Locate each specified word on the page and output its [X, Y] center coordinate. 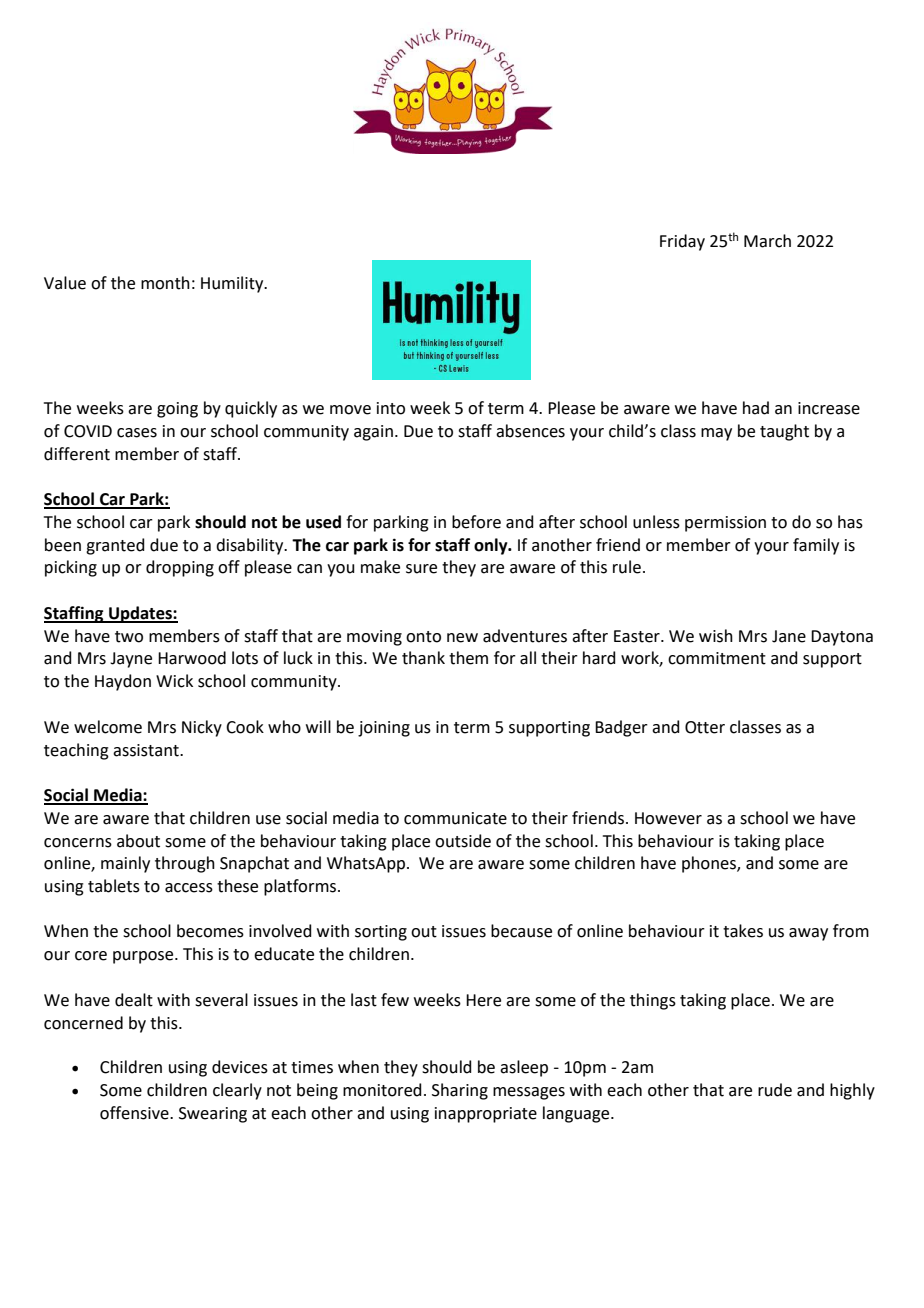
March [767, 241]
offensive [135, 1113]
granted [115, 546]
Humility [233, 284]
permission [725, 524]
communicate [455, 818]
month [165, 283]
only [492, 546]
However [668, 818]
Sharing [460, 1091]
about [138, 841]
